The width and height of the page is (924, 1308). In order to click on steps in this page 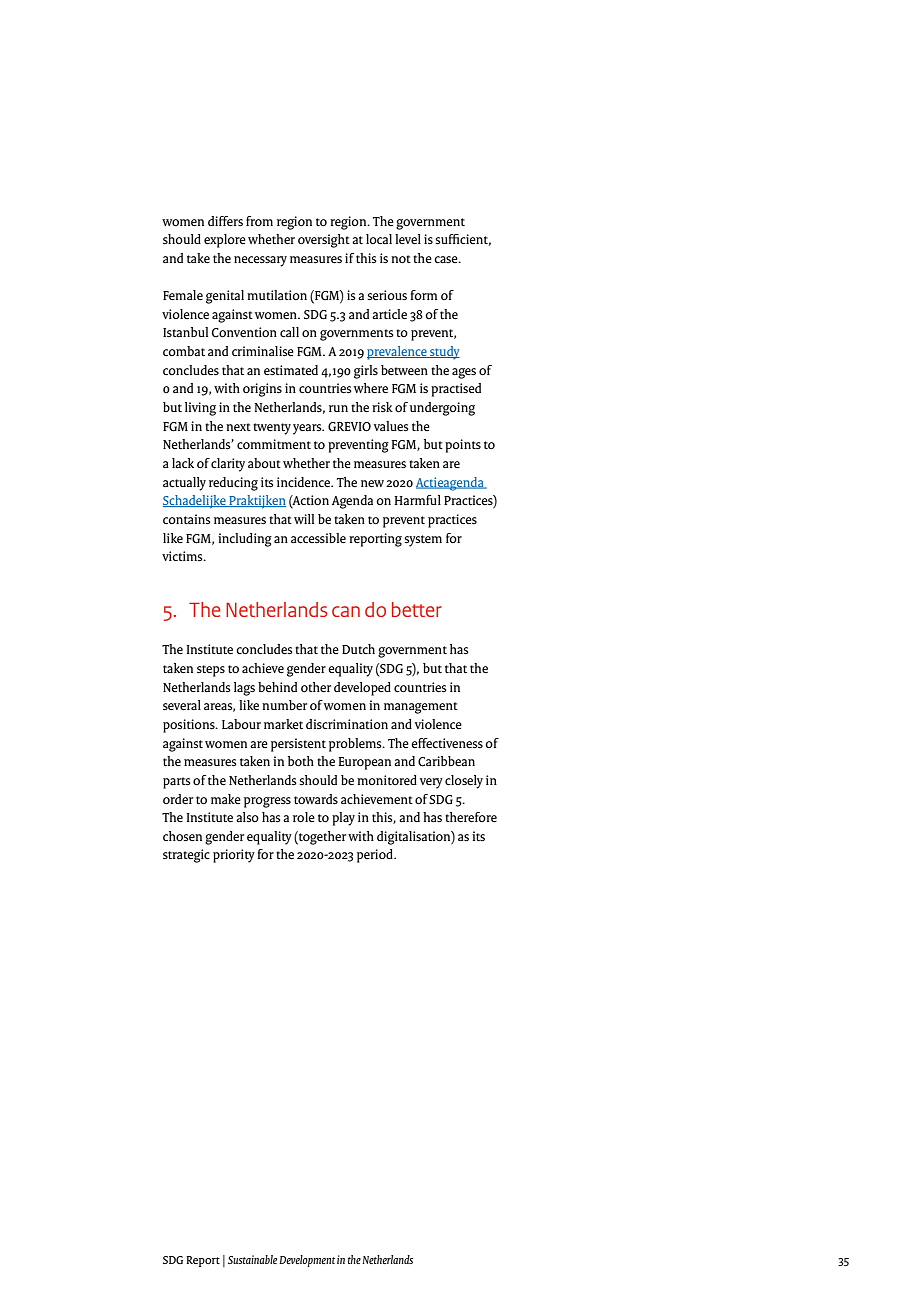, I will do `click(211, 671)`.
